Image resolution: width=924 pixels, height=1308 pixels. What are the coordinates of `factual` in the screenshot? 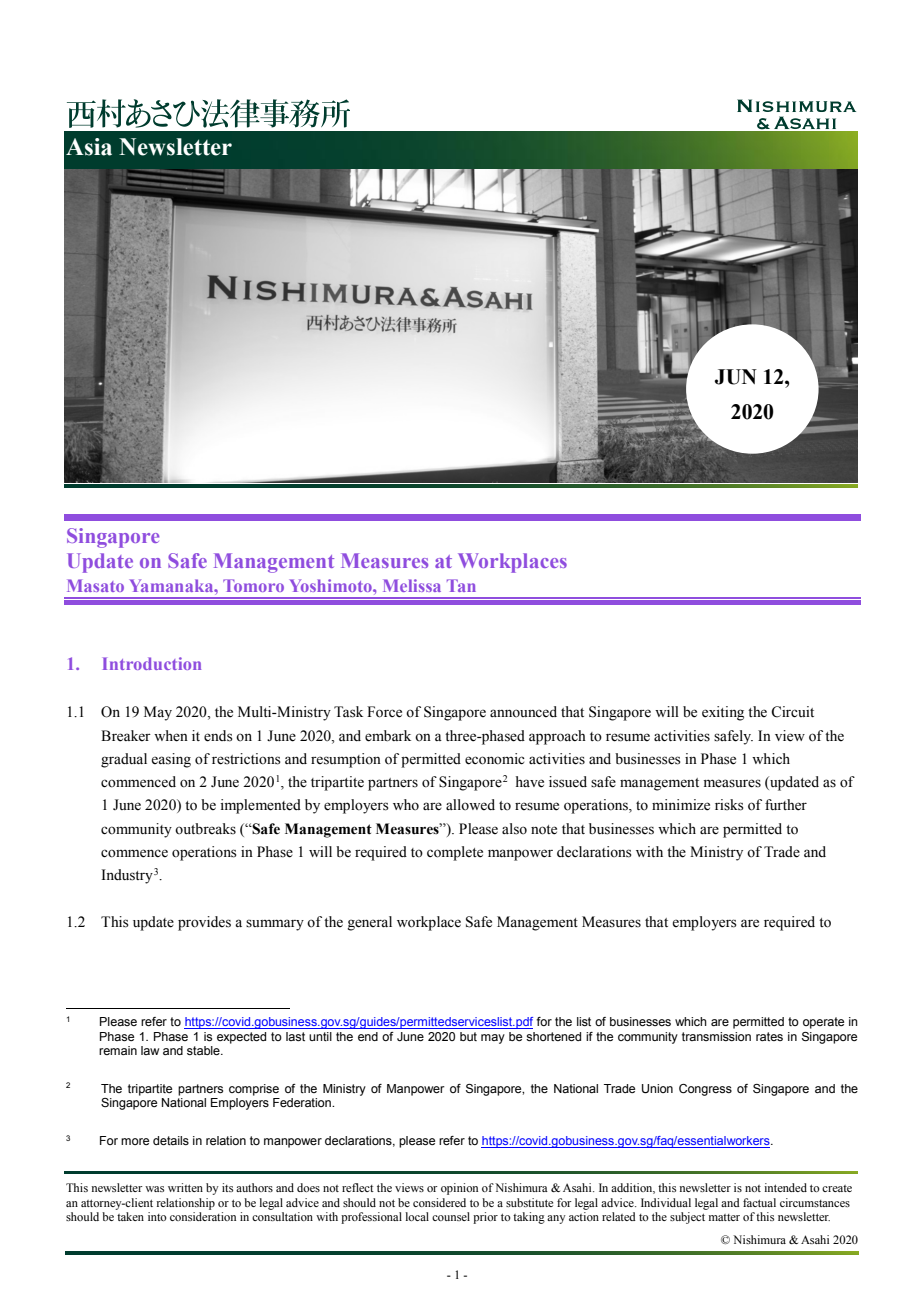 It's located at (759, 1202).
